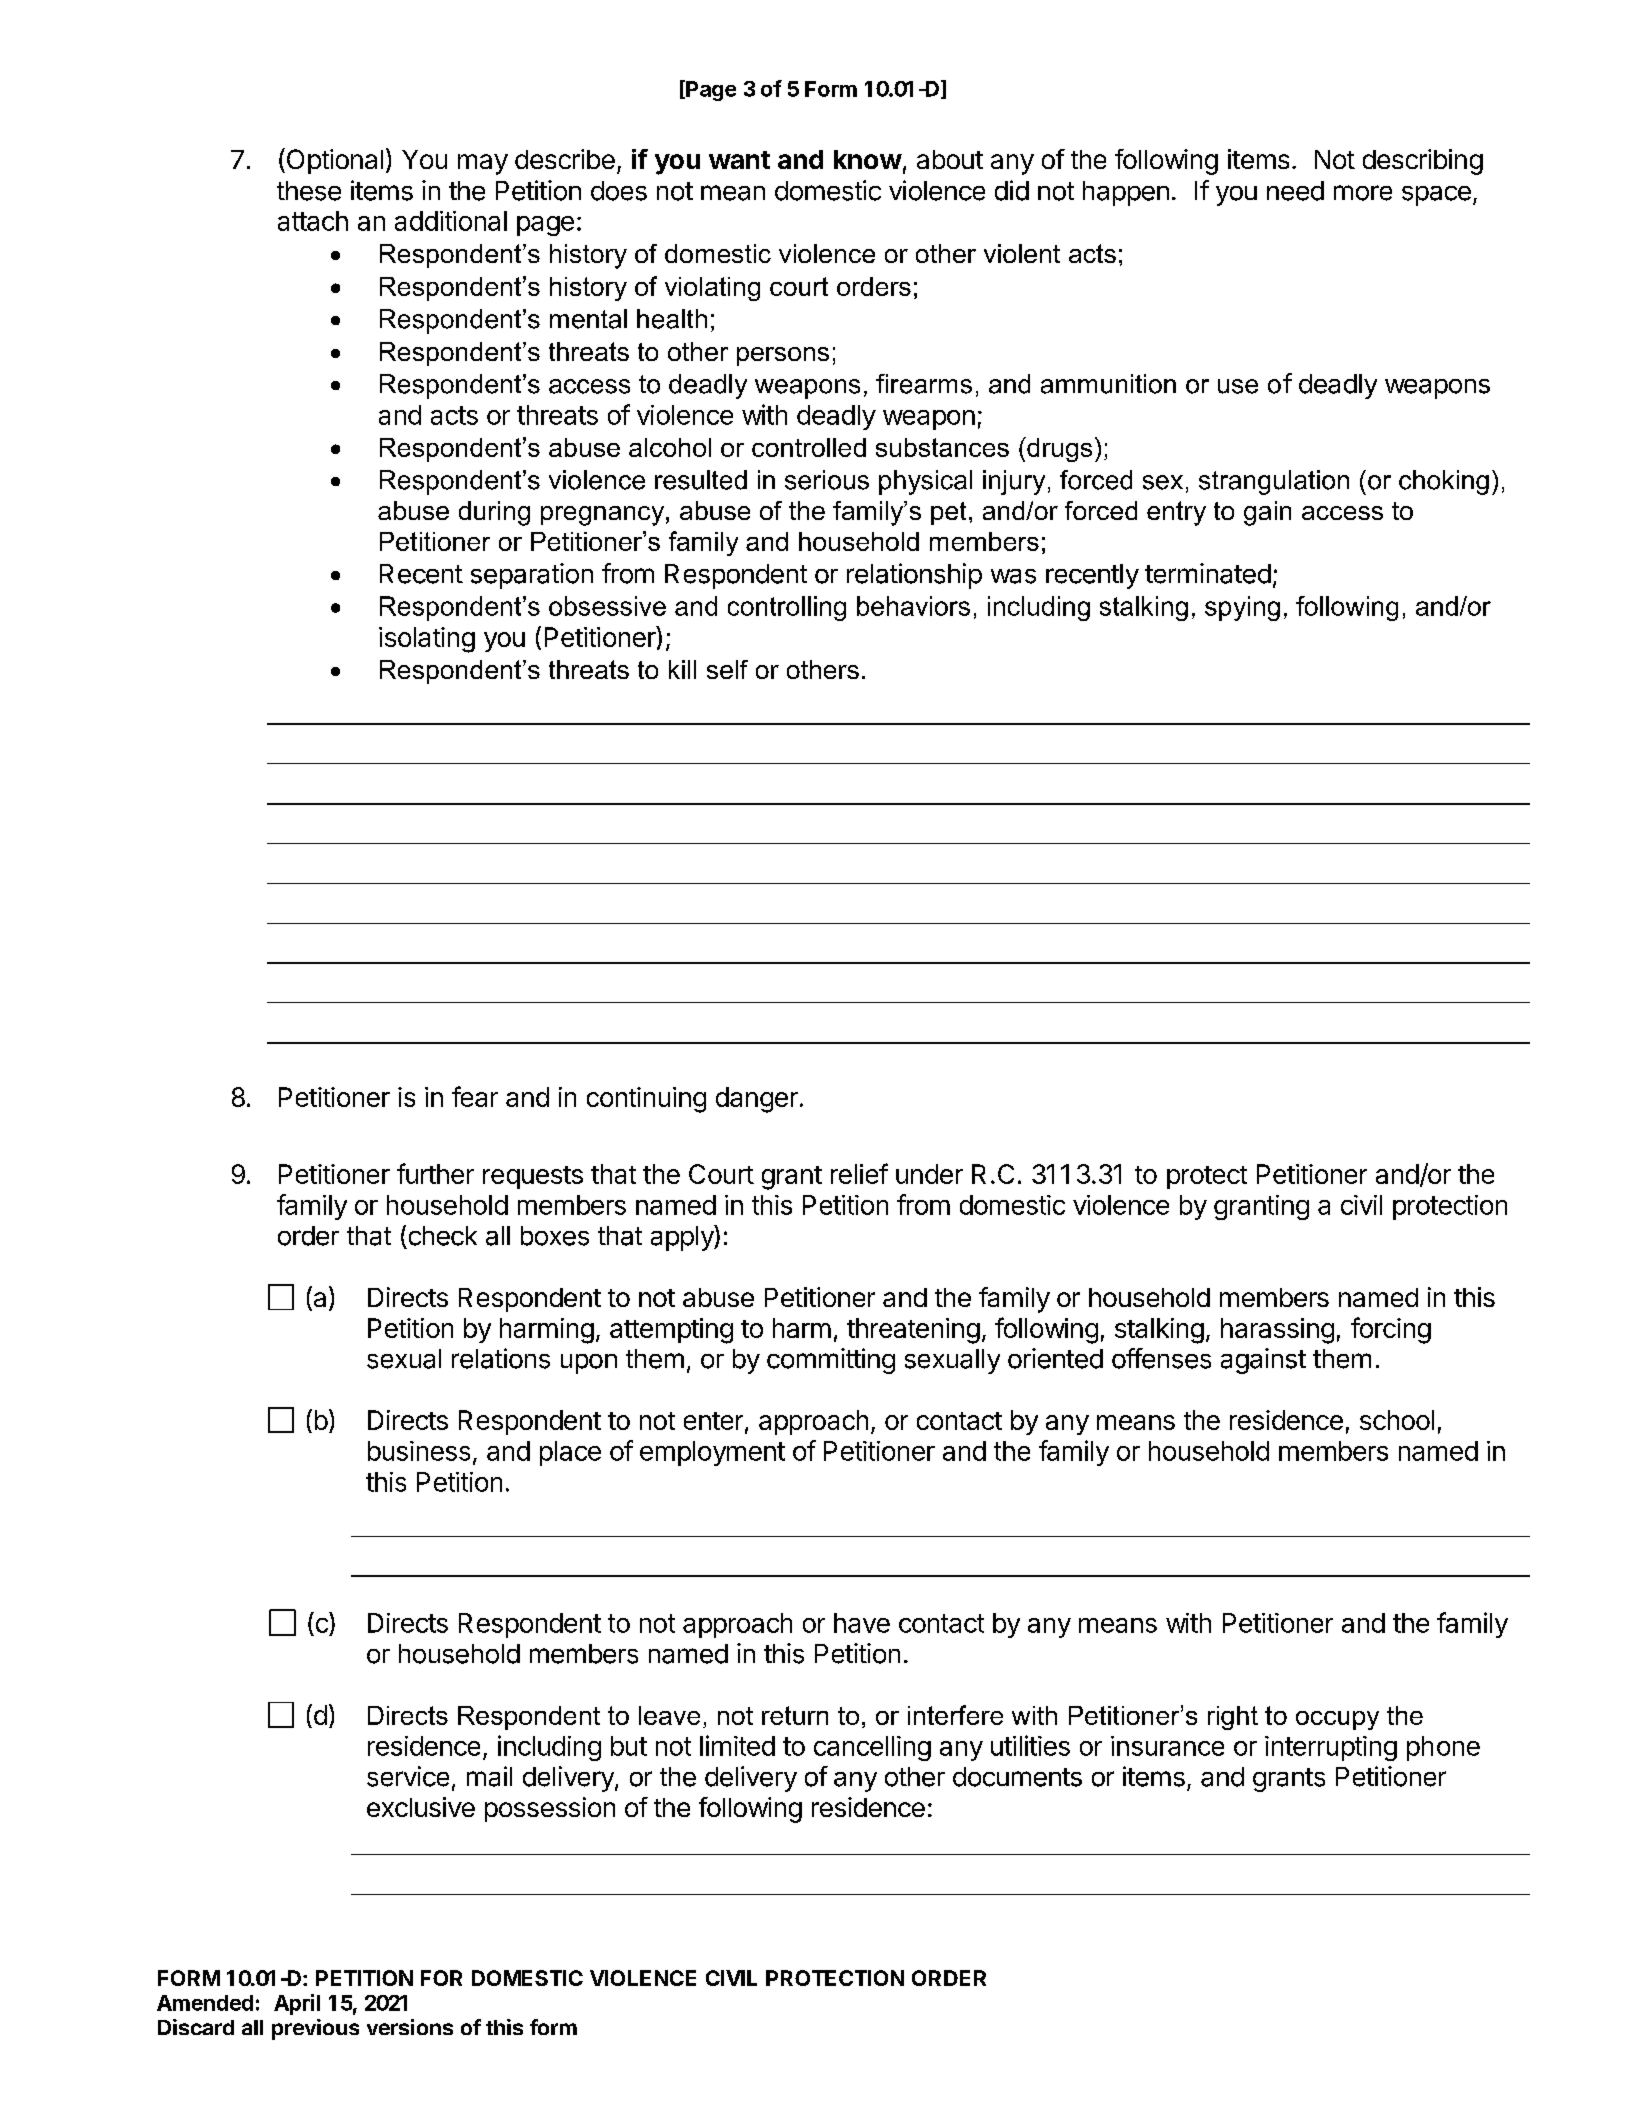 The height and width of the image is (2117, 1636). I want to click on interrupting, so click(1331, 1748).
